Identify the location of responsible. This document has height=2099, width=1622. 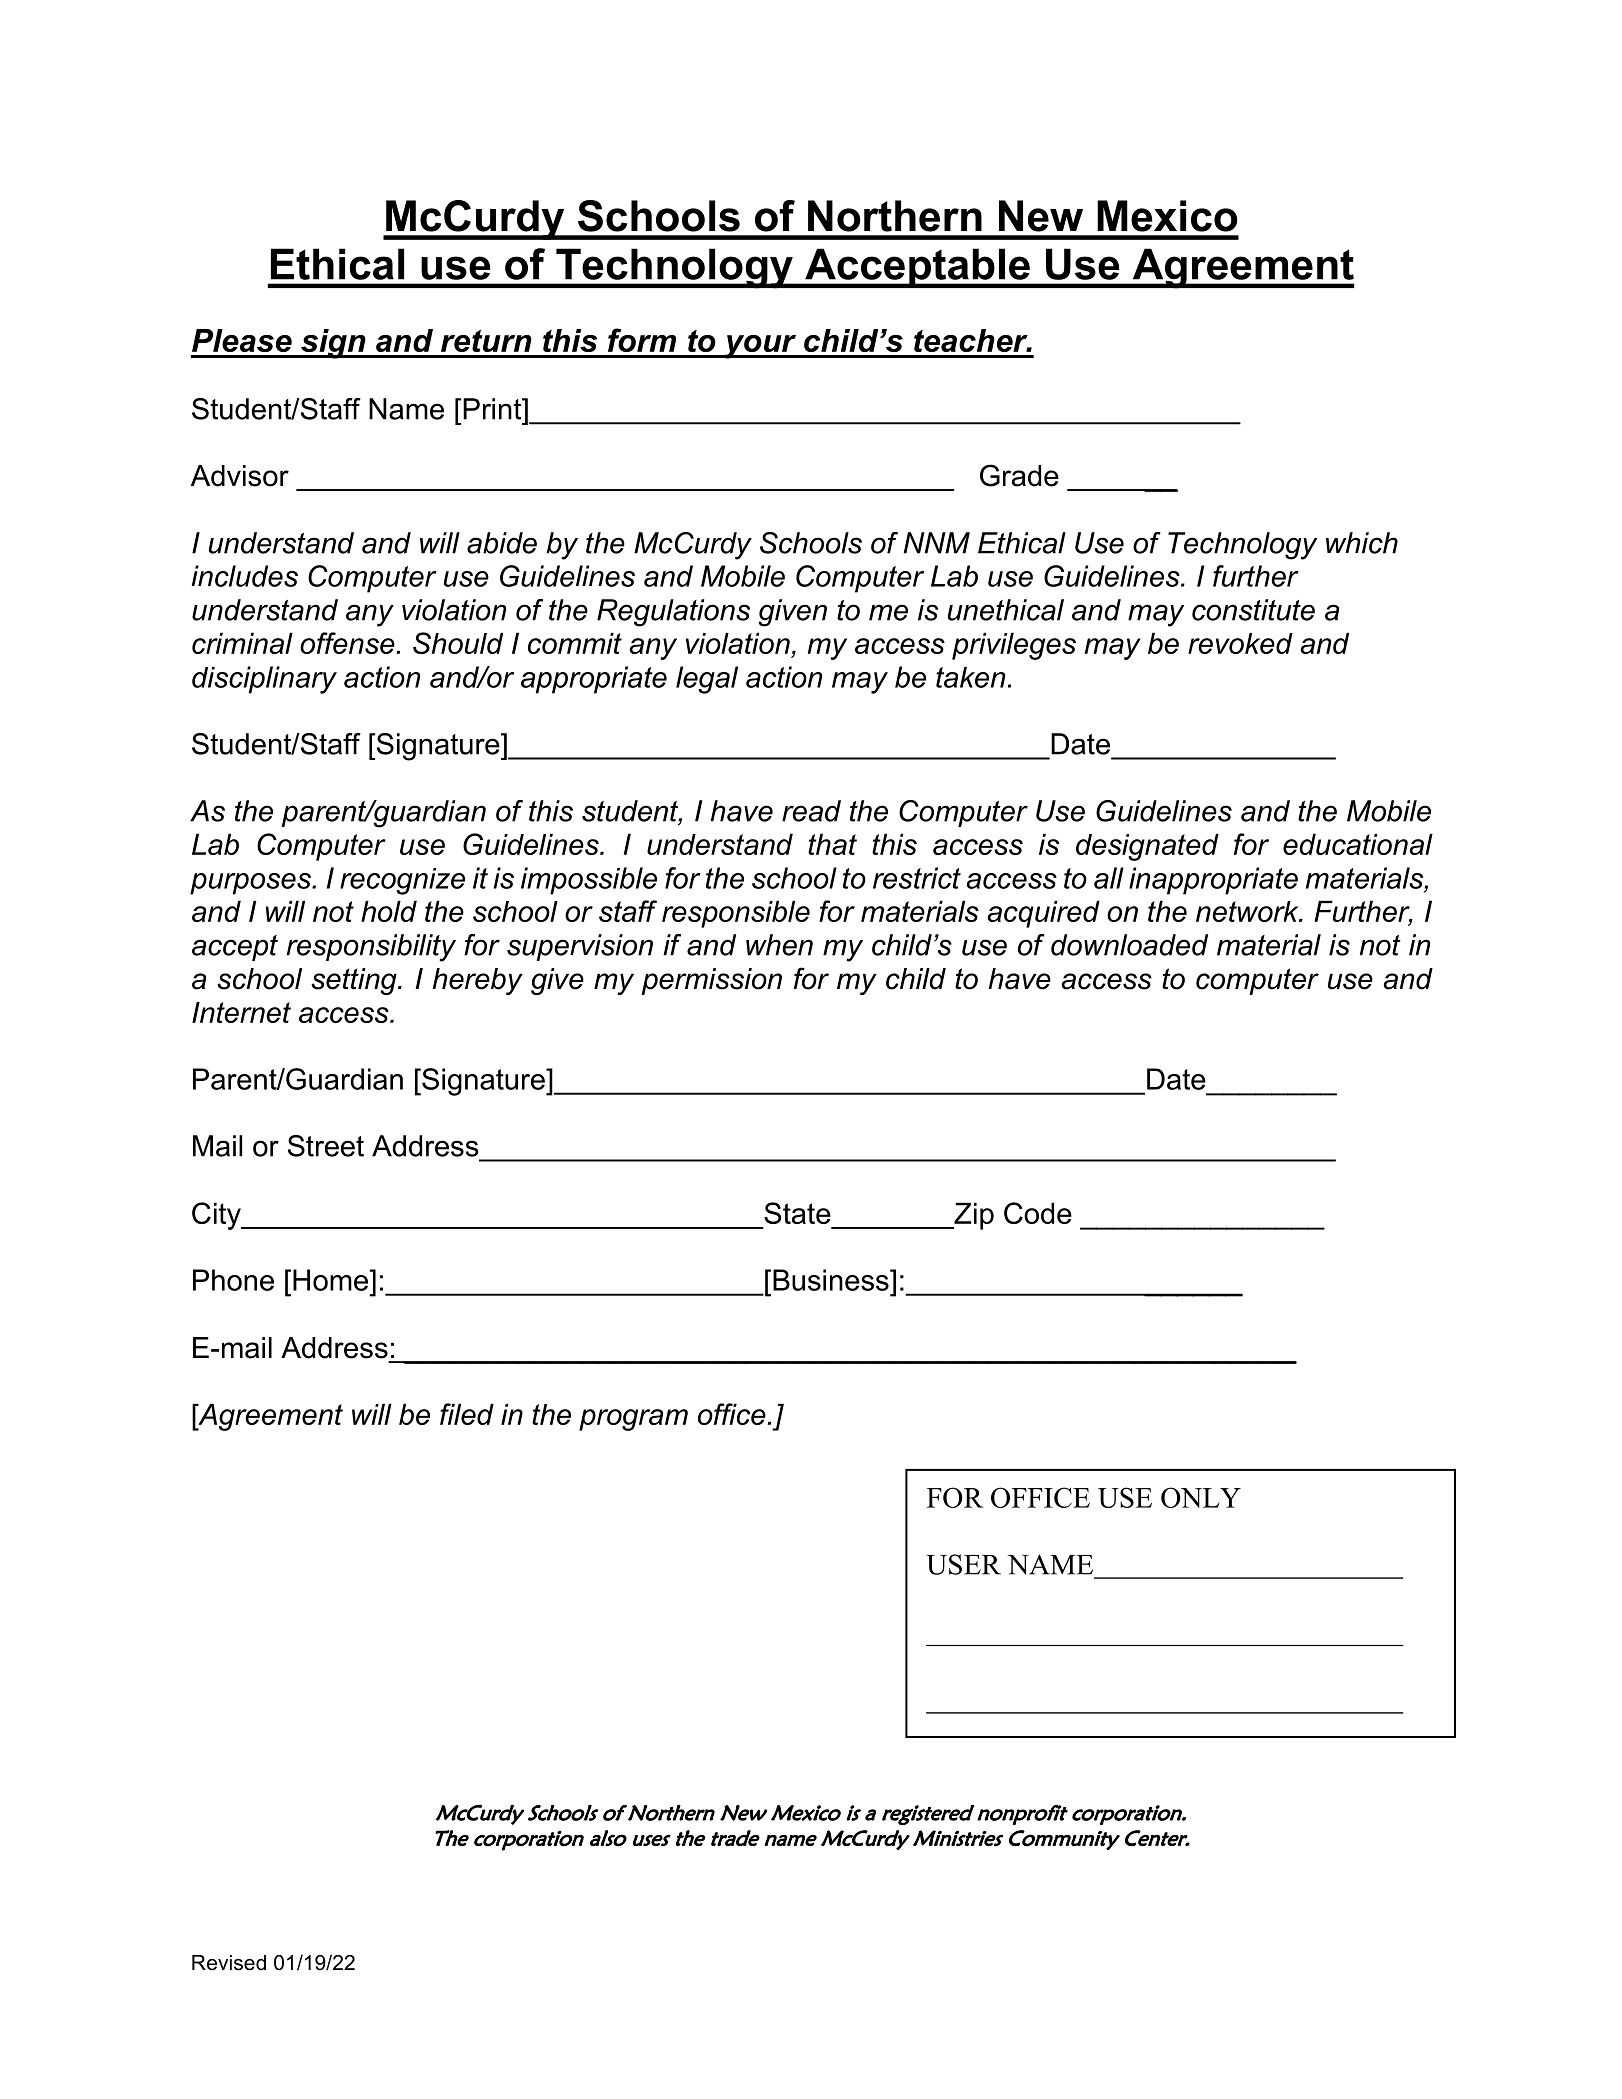
(736, 914).
